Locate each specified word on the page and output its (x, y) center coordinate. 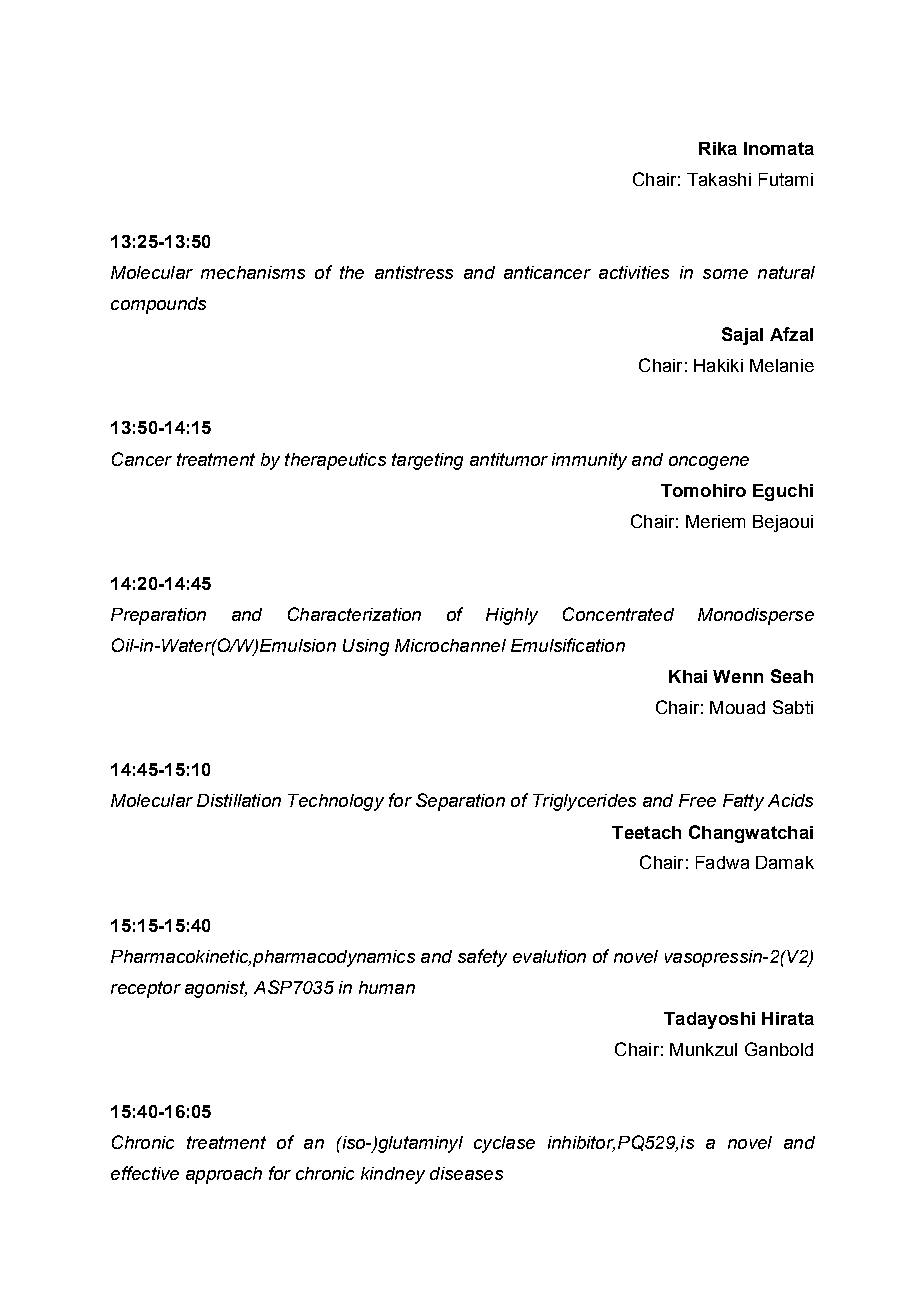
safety (482, 958)
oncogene (709, 463)
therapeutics (335, 461)
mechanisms (253, 272)
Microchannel (450, 645)
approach (224, 1175)
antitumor (509, 459)
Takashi (719, 179)
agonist (216, 989)
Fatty (743, 802)
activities (634, 272)
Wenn (738, 676)
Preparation (158, 616)
